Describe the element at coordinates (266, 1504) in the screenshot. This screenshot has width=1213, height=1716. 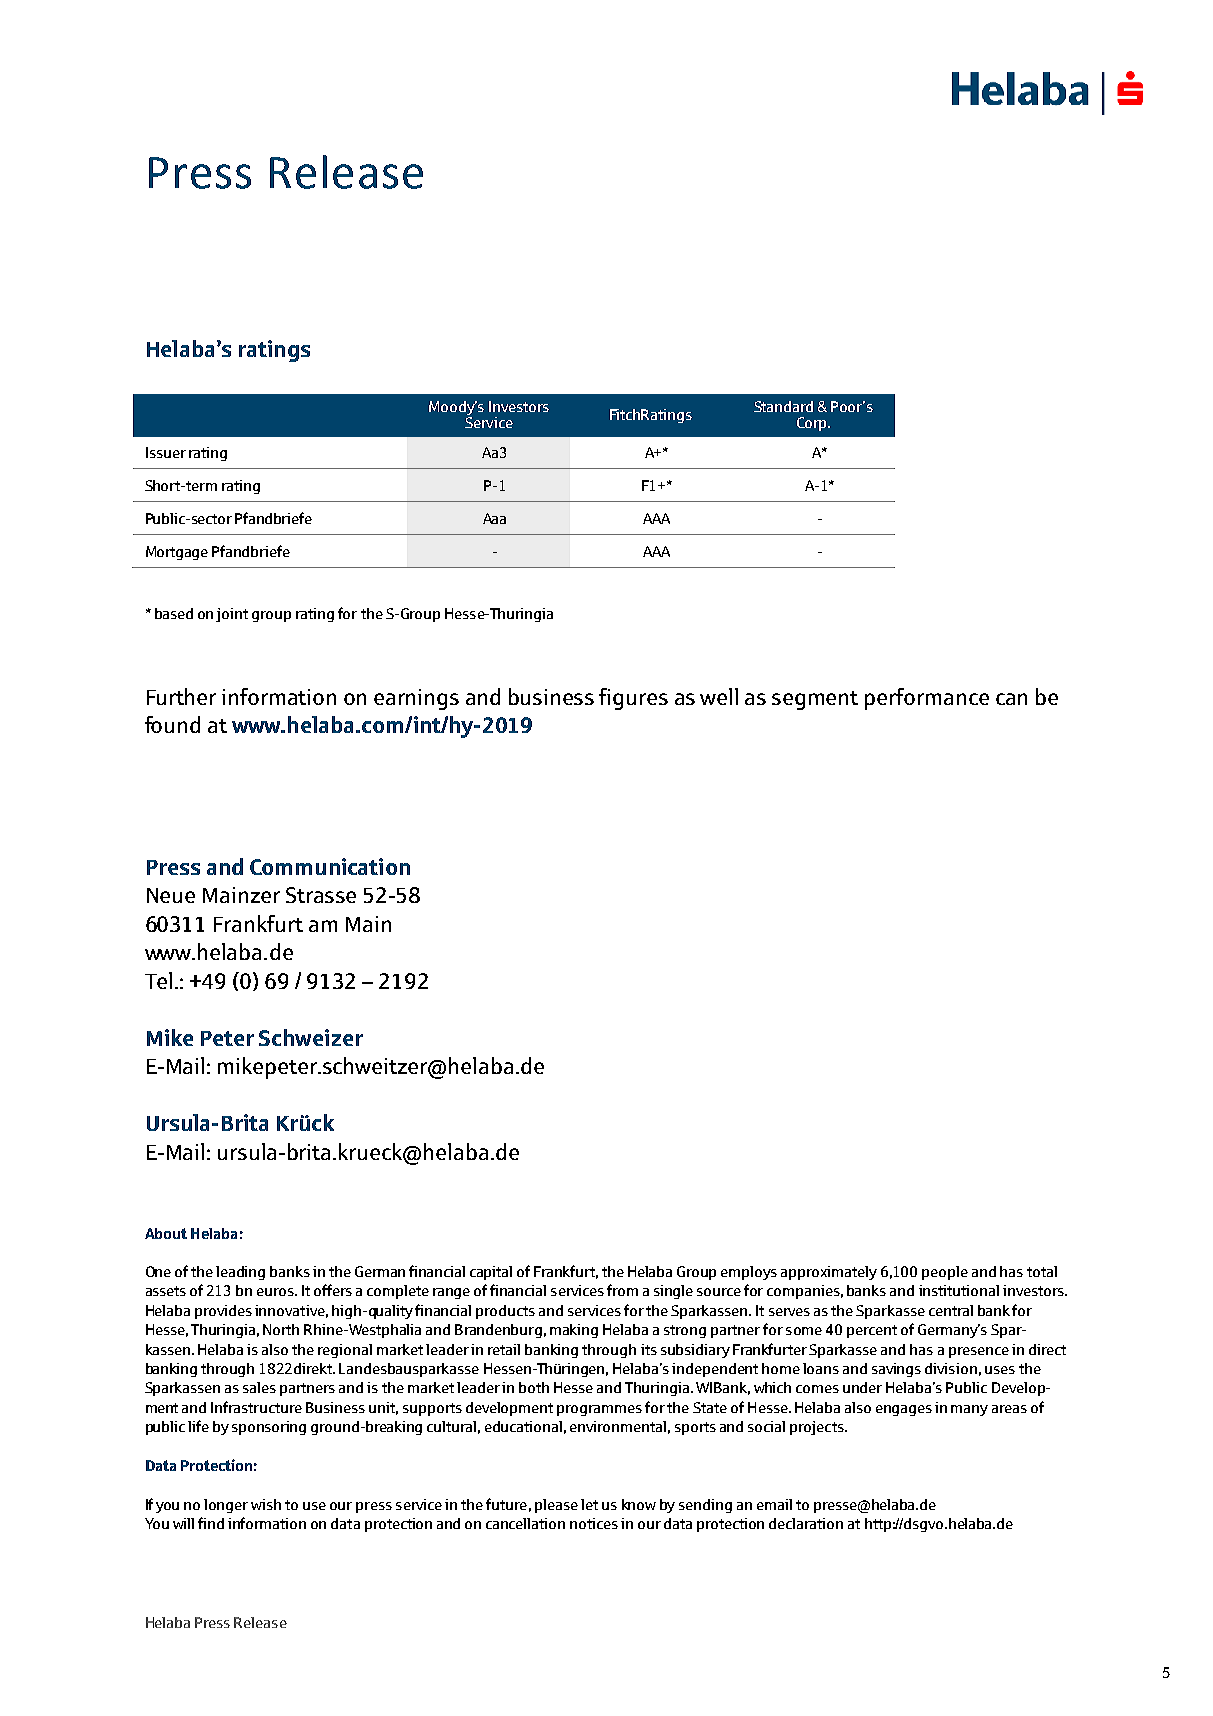
I see `wish` at that location.
